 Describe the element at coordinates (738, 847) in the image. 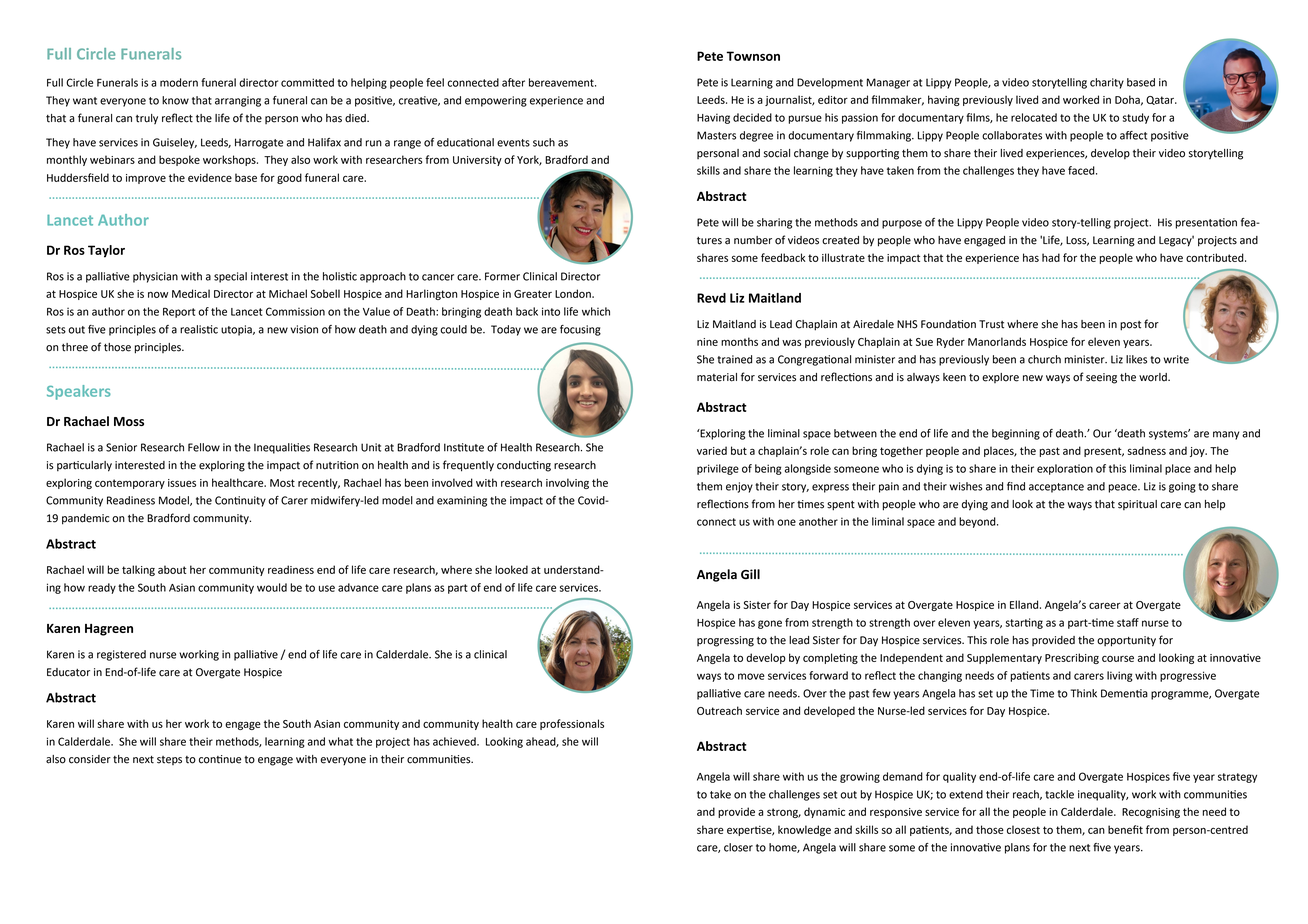

I see `closer` at that location.
